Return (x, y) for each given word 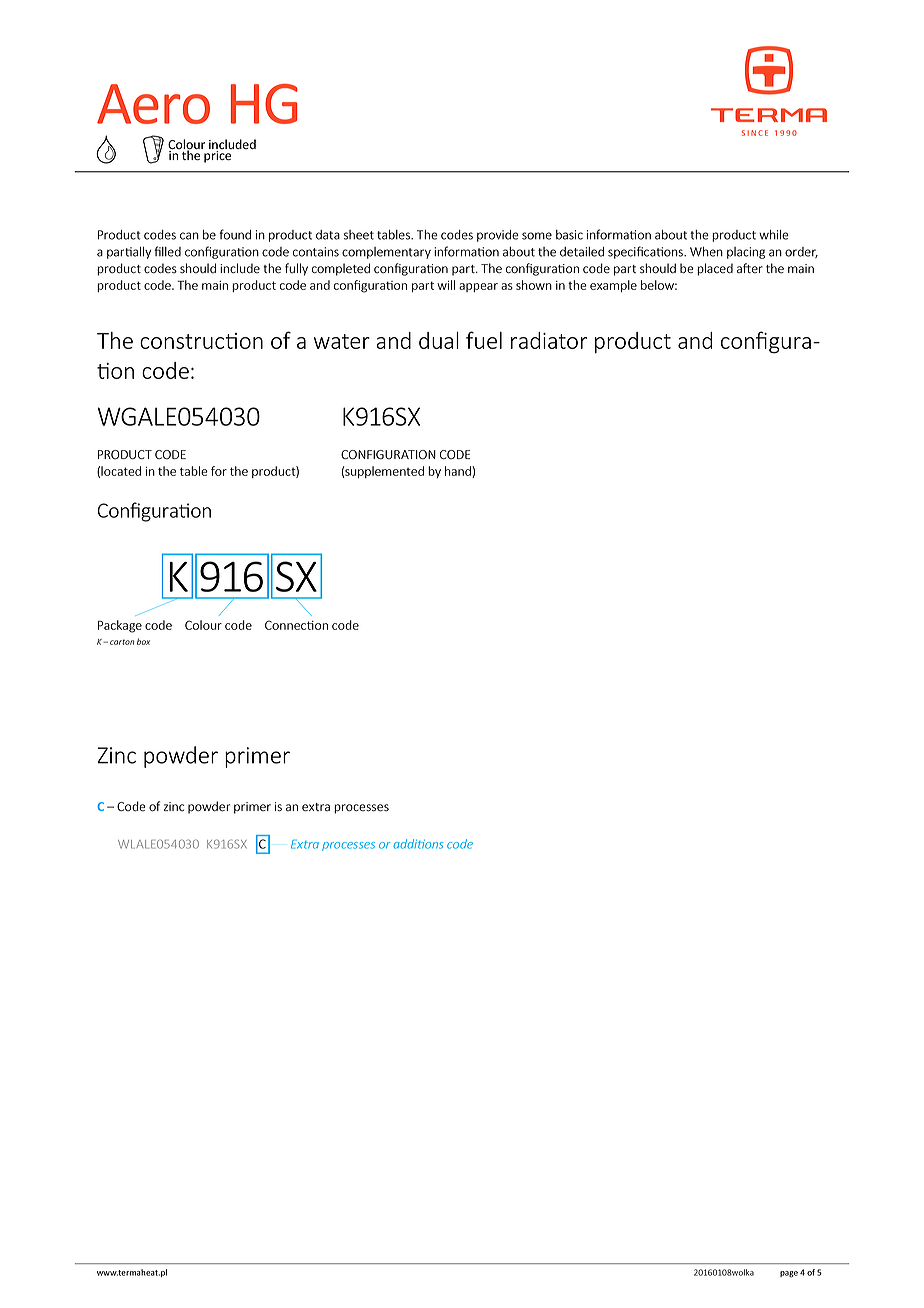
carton (122, 642)
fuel (484, 340)
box (143, 641)
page (789, 1274)
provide (498, 236)
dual (439, 340)
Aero (153, 104)
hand (459, 472)
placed (715, 269)
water (342, 341)
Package (120, 626)
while (774, 235)
